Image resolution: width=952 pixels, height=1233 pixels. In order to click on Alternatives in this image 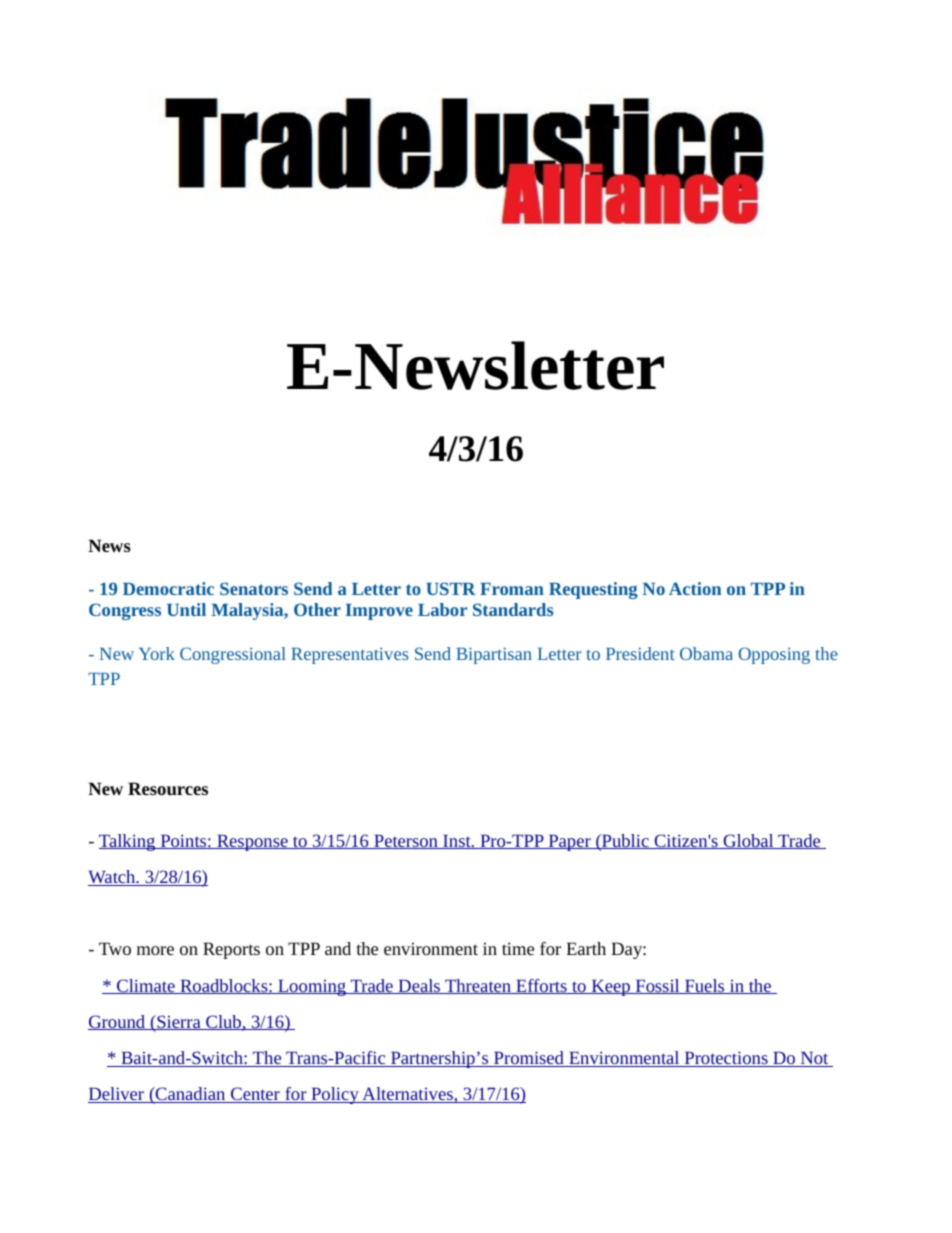, I will do `click(407, 1095)`.
